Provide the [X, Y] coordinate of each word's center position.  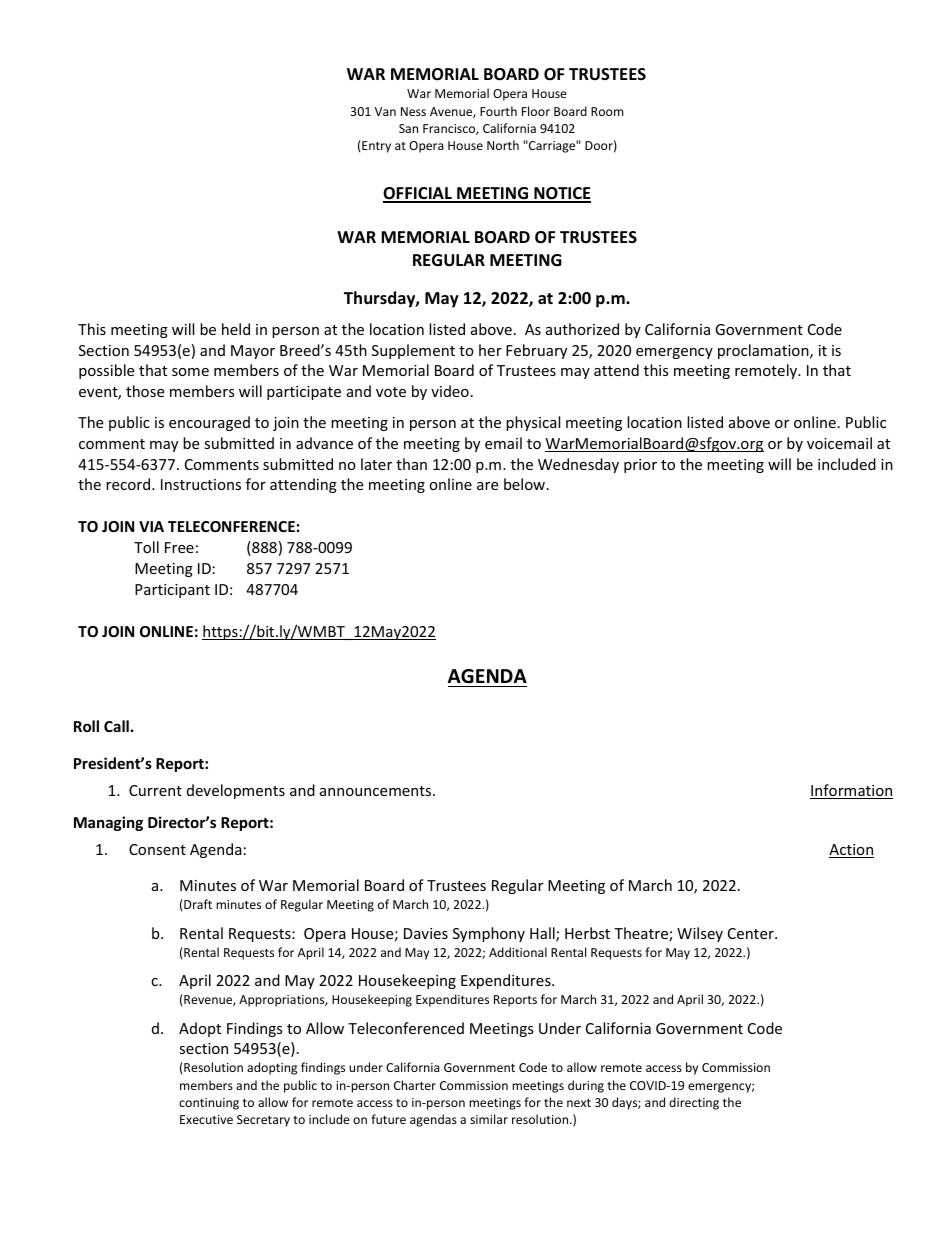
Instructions [201, 484]
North [503, 145]
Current [155, 790]
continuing [209, 1104]
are [487, 486]
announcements [377, 791]
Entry [375, 146]
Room [607, 111]
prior [640, 466]
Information [851, 791]
